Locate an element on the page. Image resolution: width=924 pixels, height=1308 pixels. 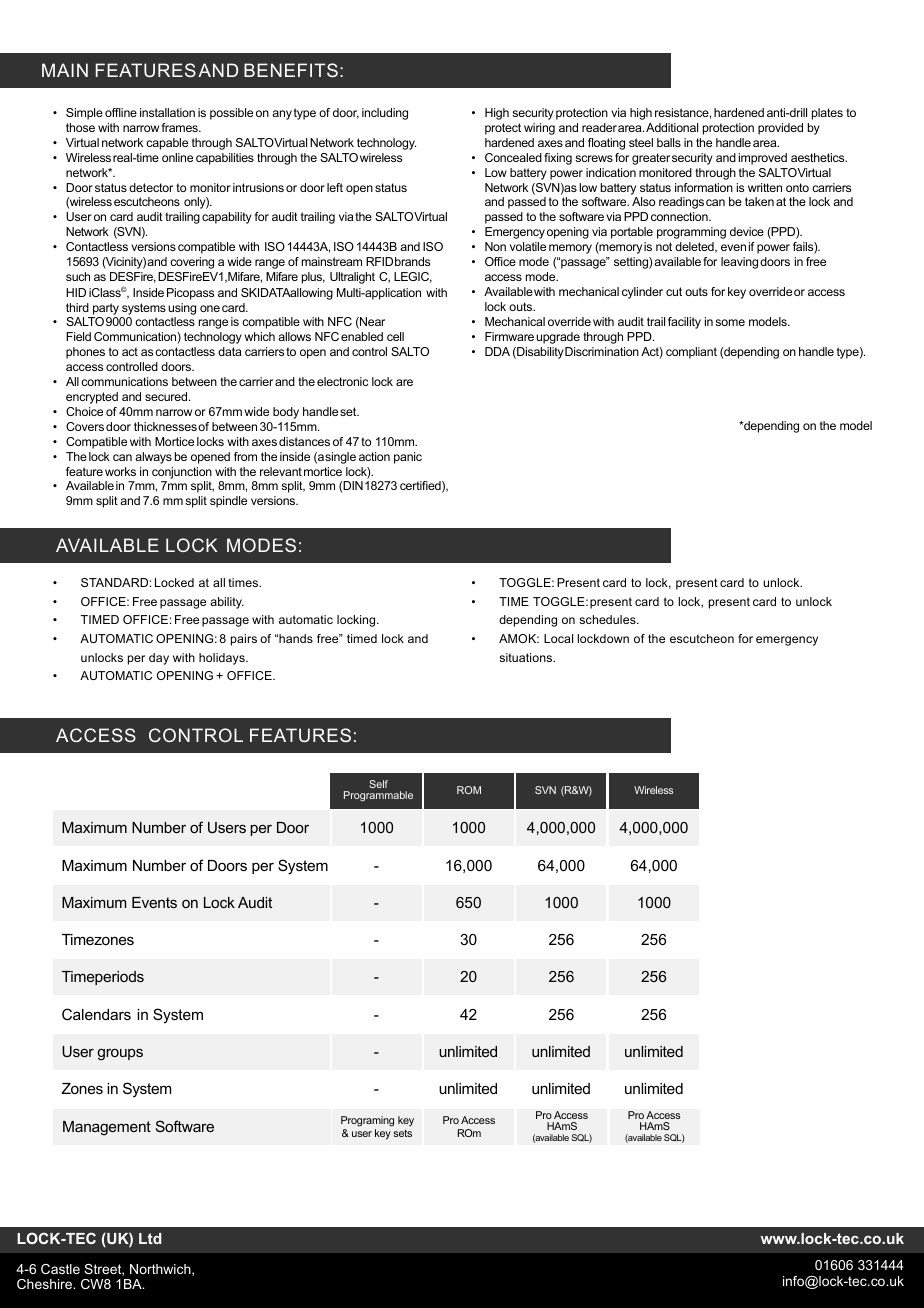
schedules is located at coordinates (608, 619).
